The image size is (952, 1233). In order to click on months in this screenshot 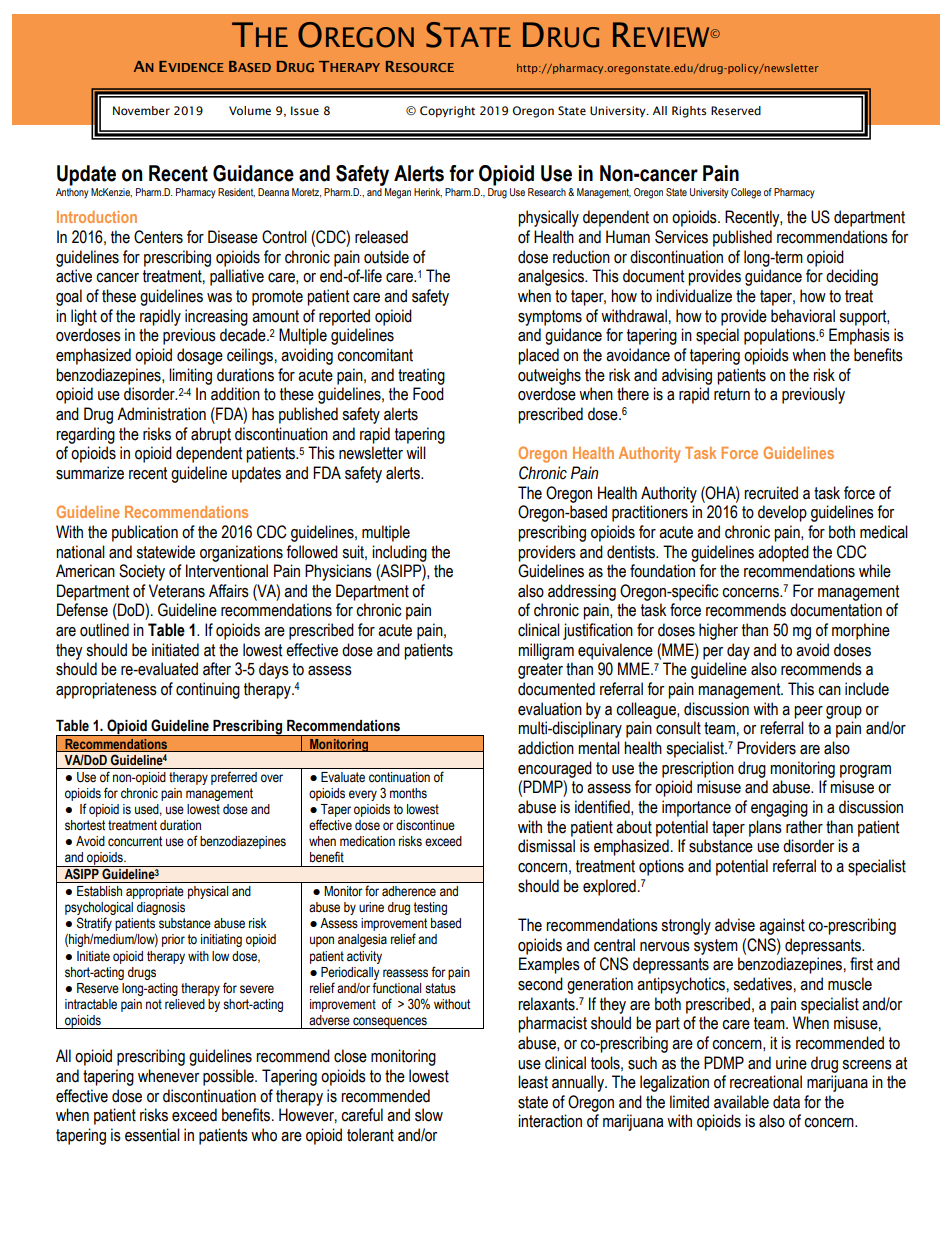, I will do `click(408, 793)`.
